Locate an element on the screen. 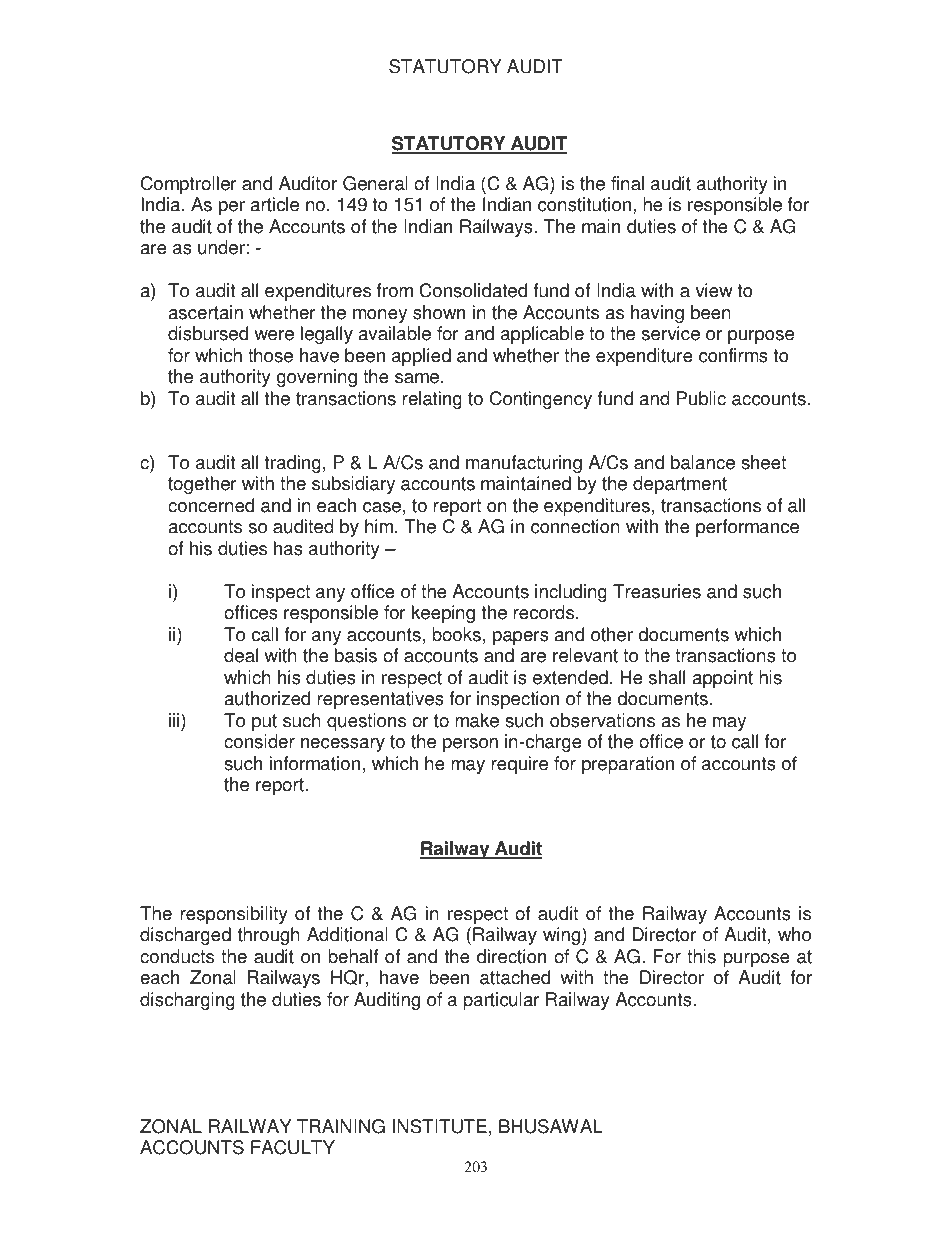 This screenshot has width=952, height=1233. preparation is located at coordinates (628, 765).
